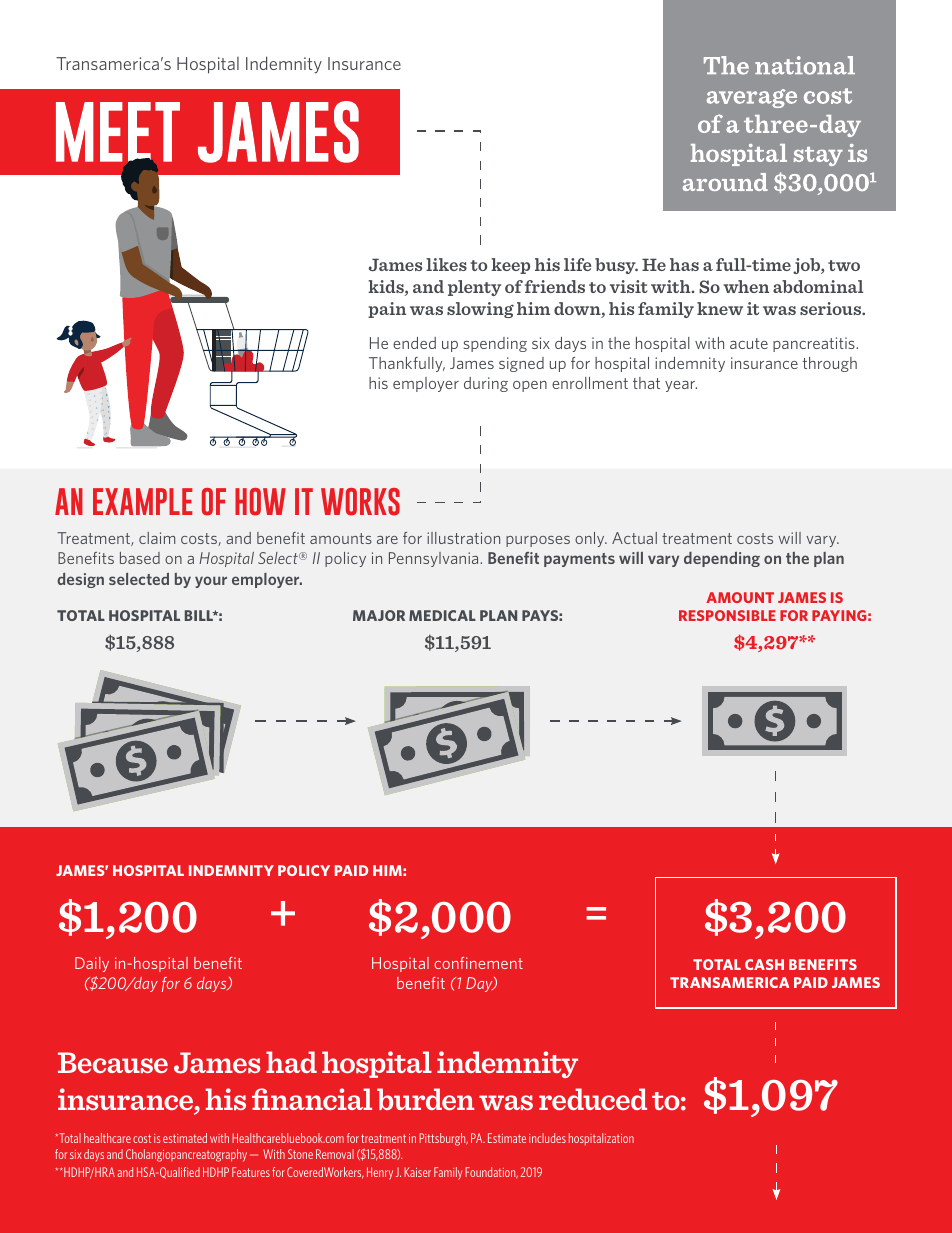  I want to click on pain, so click(387, 310).
